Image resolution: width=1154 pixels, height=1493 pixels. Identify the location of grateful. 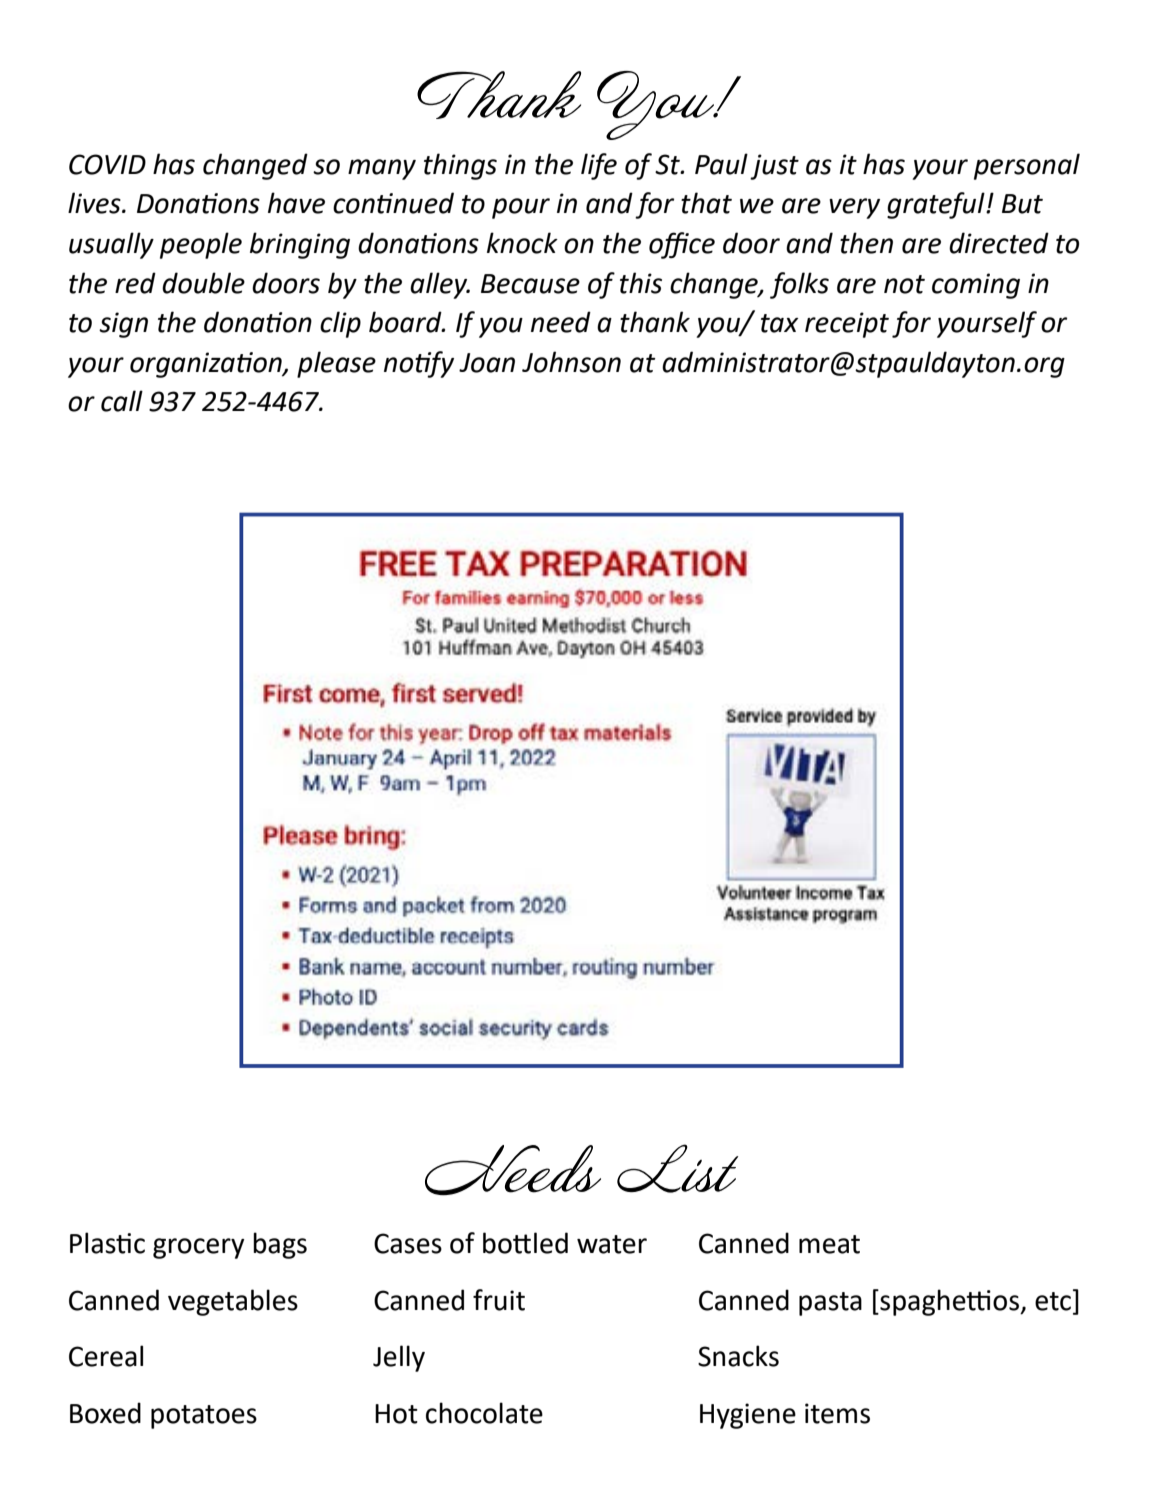
(937, 205).
